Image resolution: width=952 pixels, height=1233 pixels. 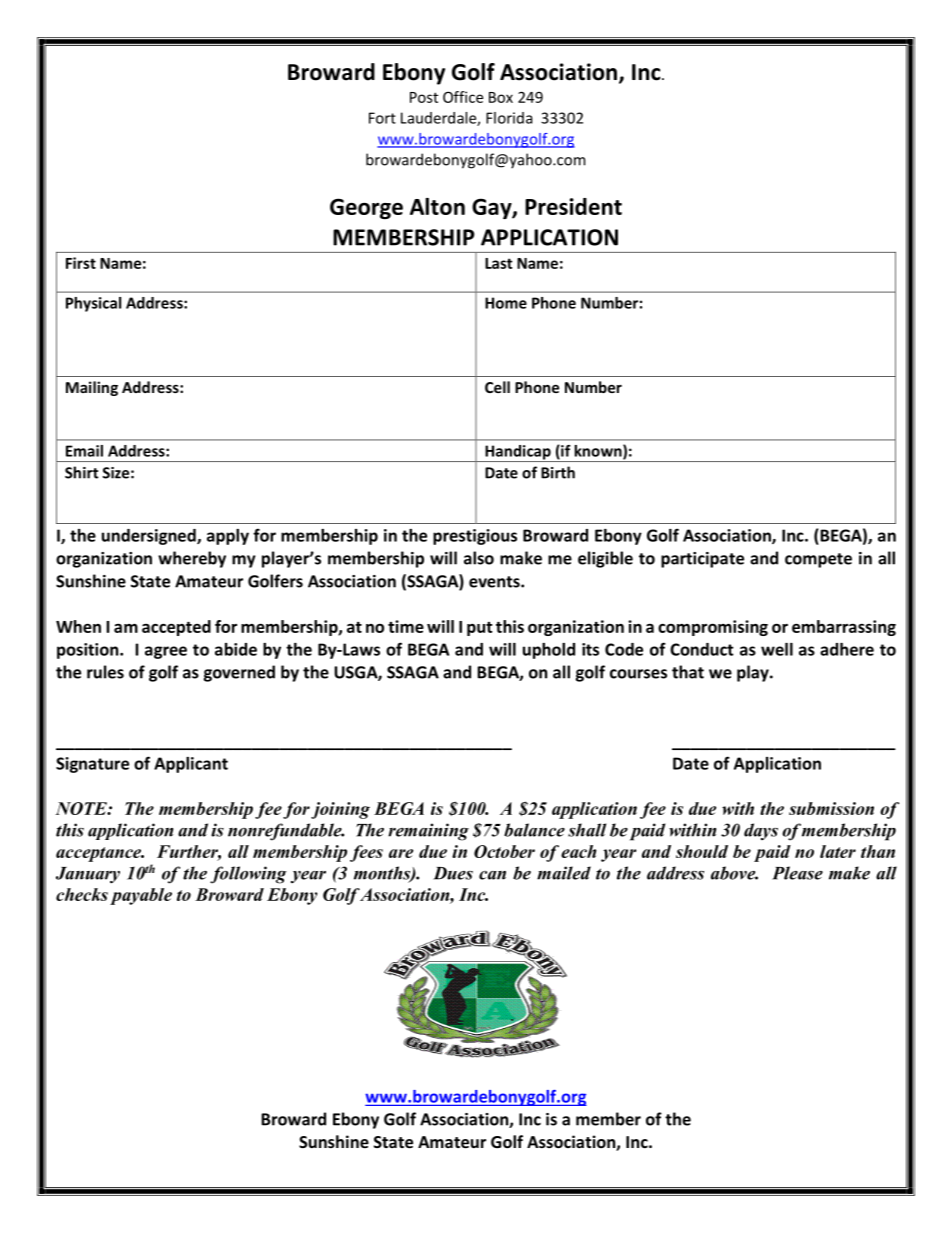 What do you see at coordinates (141, 896) in the page?
I see `payable` at bounding box center [141, 896].
